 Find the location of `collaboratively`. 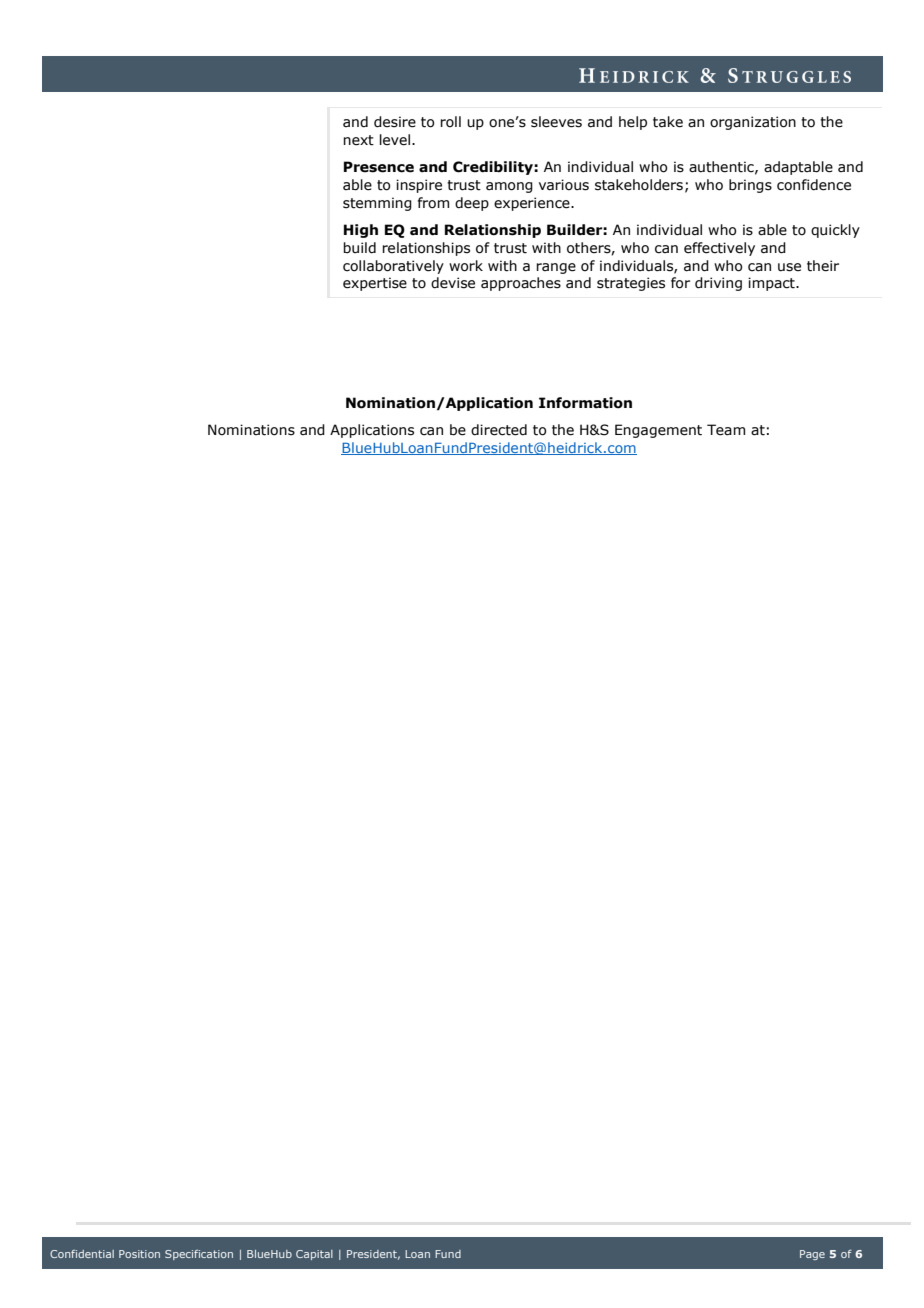

collaboratively is located at coordinates (393, 267).
